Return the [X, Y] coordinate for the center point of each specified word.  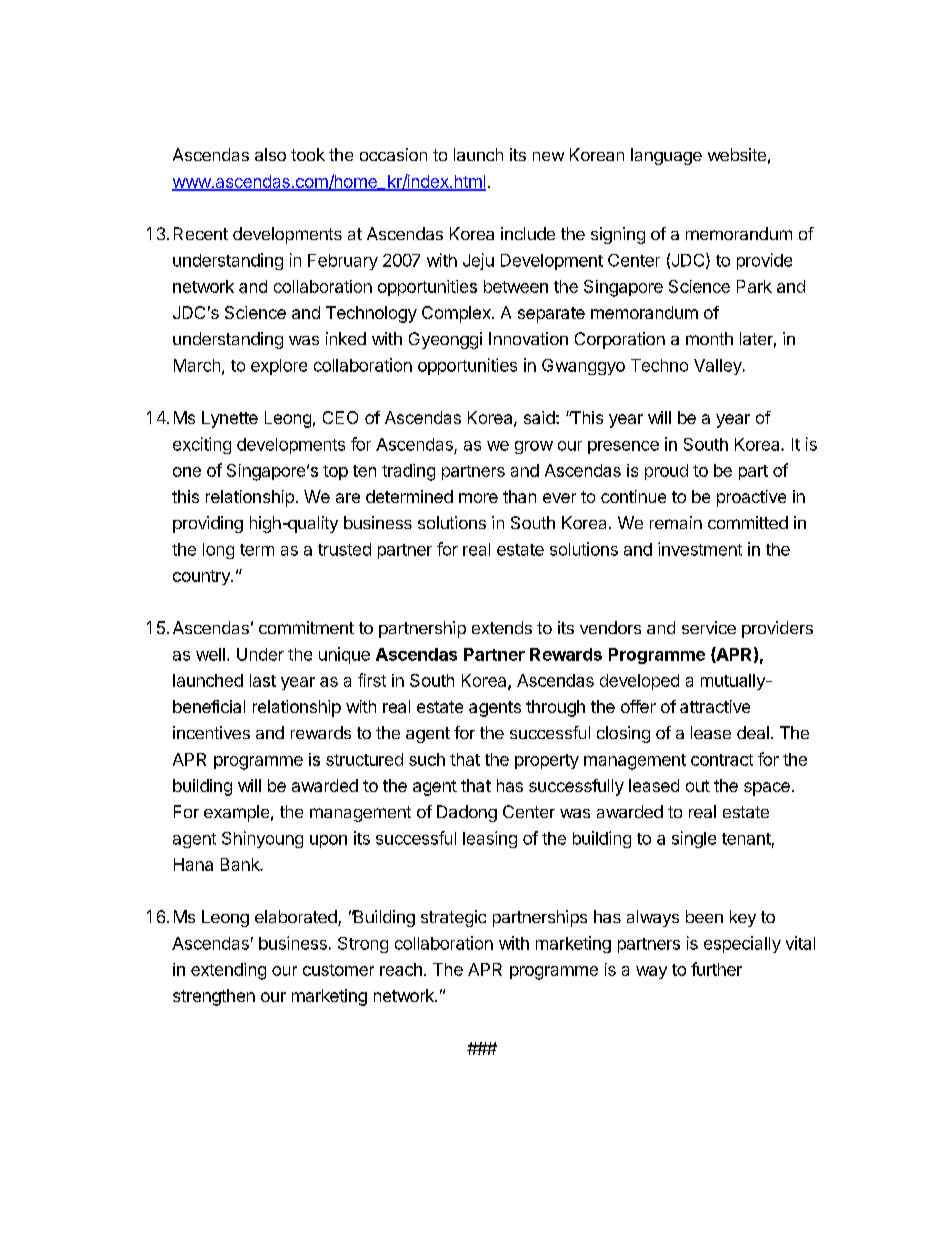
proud [666, 472]
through [555, 708]
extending [228, 971]
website [737, 154]
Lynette [230, 419]
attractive [715, 706]
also [270, 154]
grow [534, 447]
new [548, 156]
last [263, 680]
